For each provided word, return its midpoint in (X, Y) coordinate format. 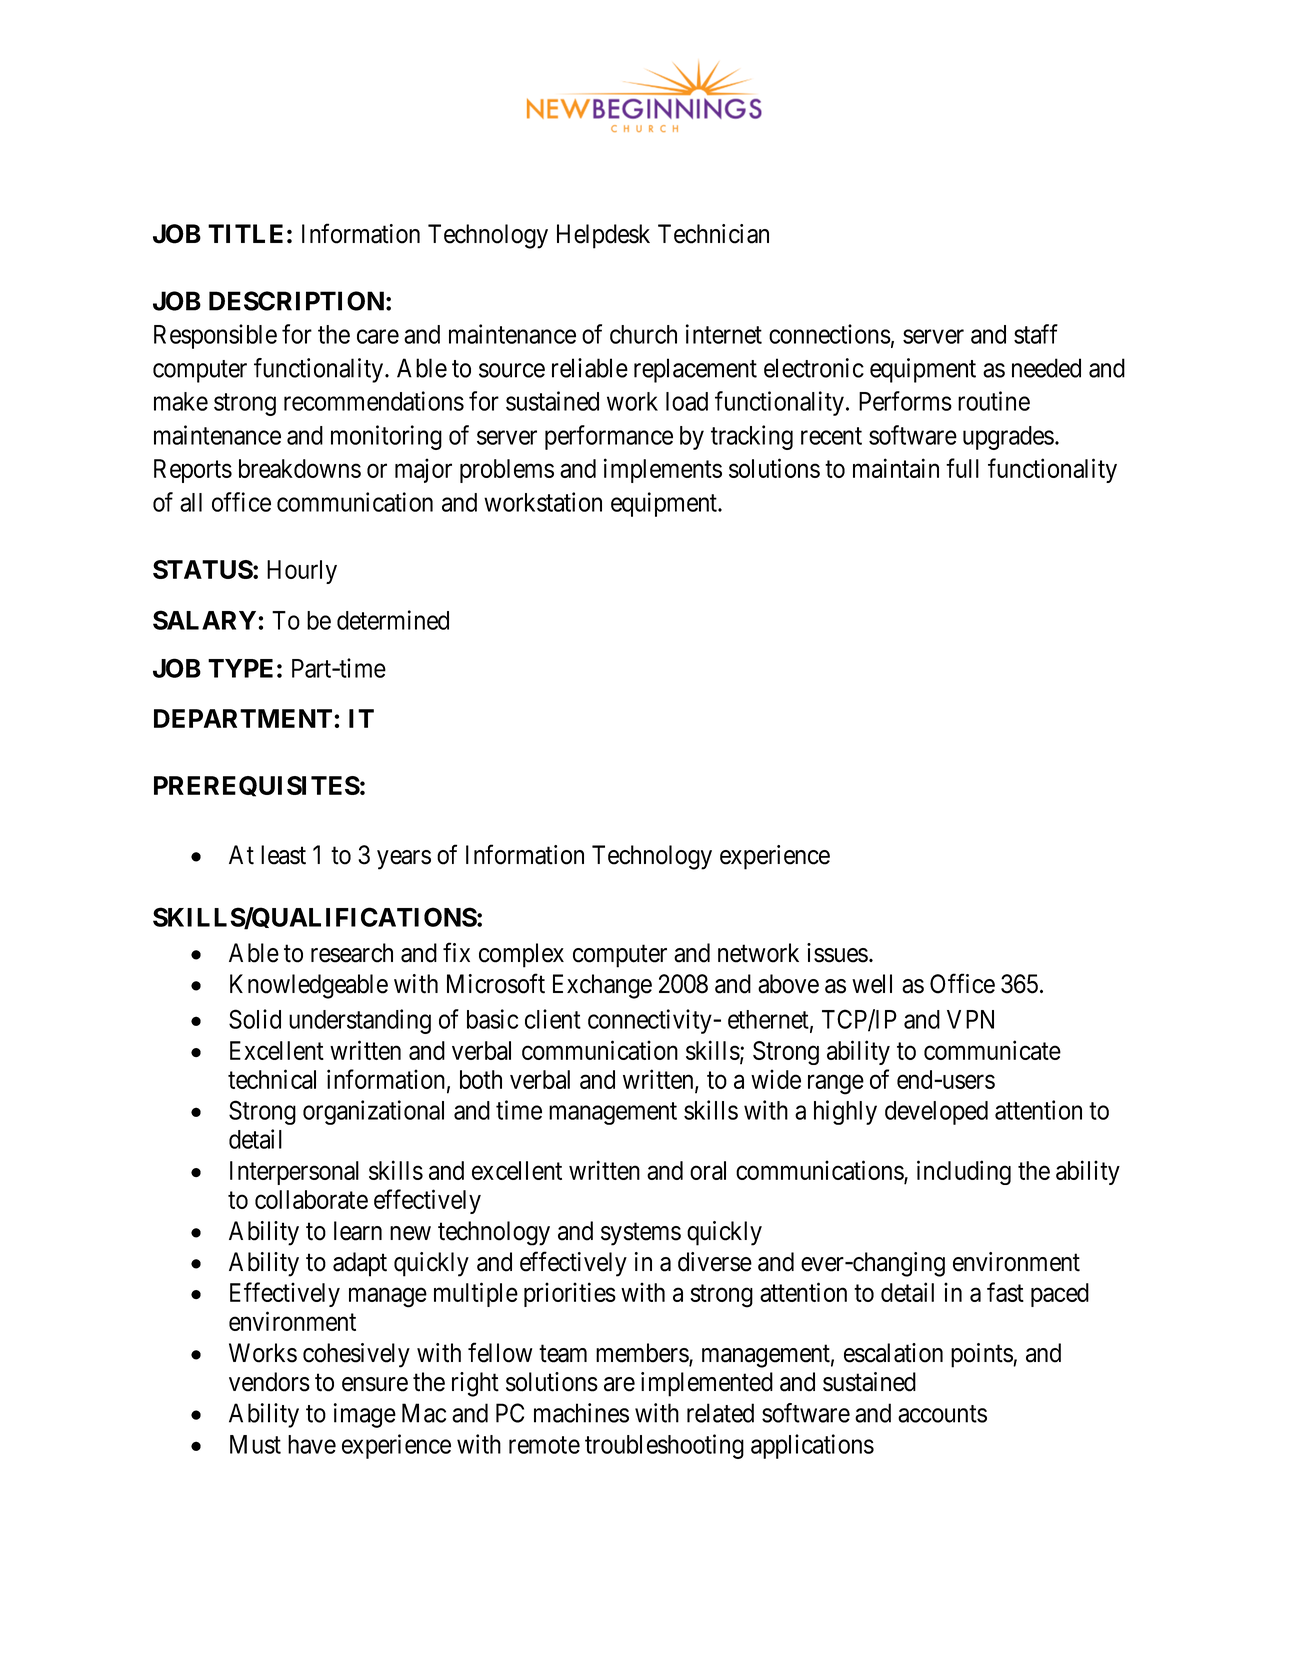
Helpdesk (603, 236)
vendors (269, 1382)
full (962, 468)
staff (1036, 334)
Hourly (302, 572)
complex (521, 955)
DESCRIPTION (296, 301)
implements (663, 470)
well (872, 984)
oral (708, 1170)
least (283, 855)
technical (272, 1079)
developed (936, 1113)
